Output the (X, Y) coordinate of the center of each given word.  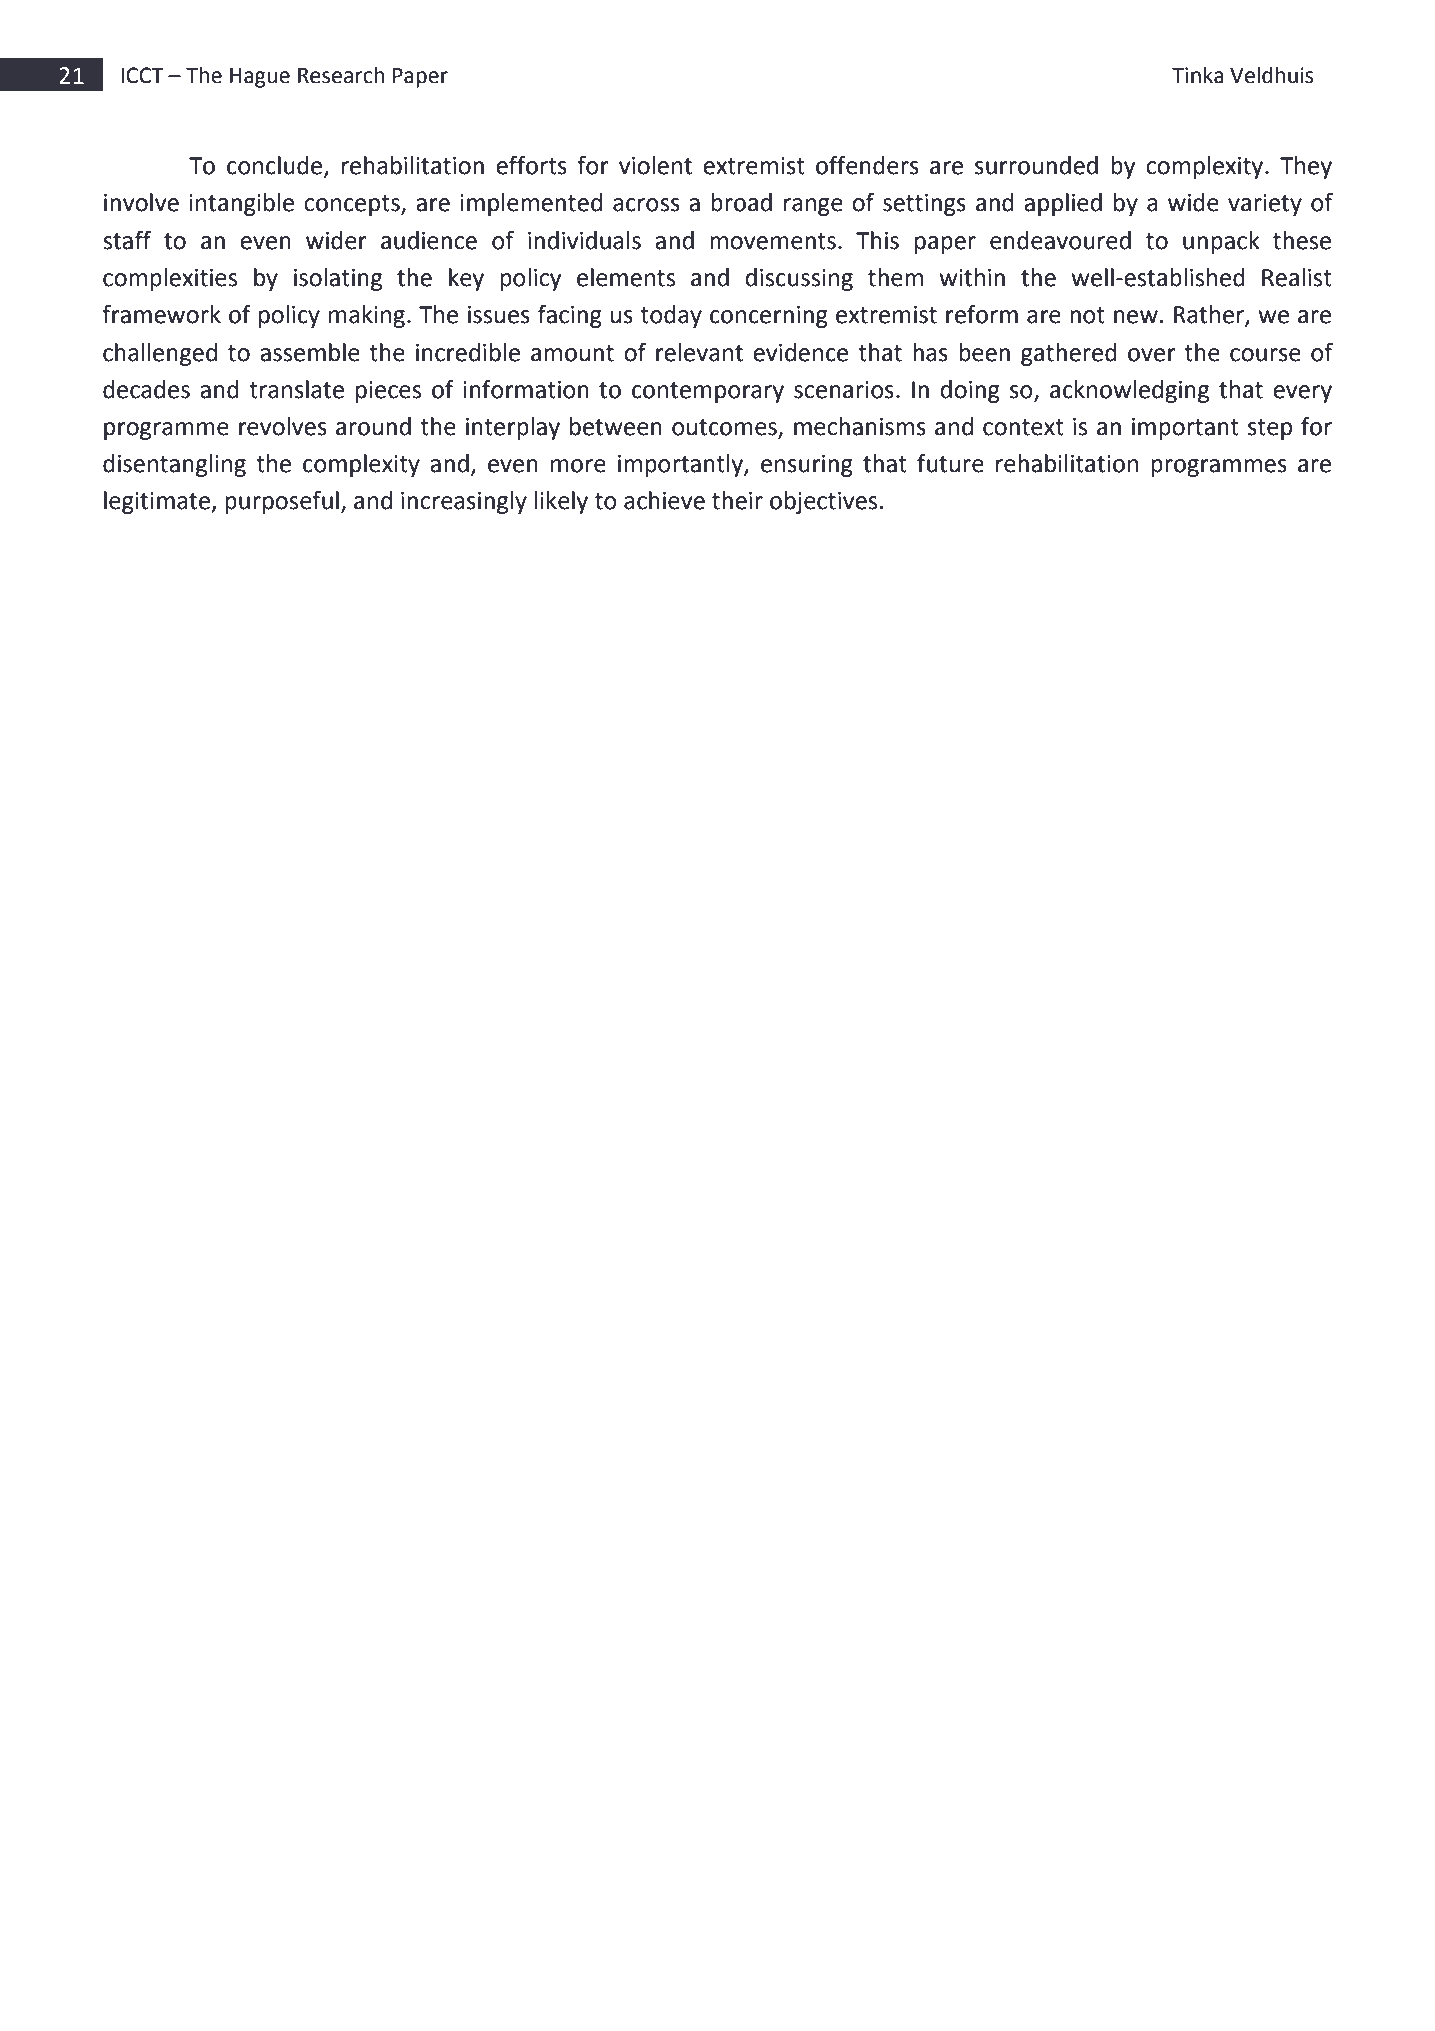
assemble (310, 352)
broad (741, 202)
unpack (1221, 242)
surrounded (1036, 165)
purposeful (282, 502)
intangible (241, 204)
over (1152, 355)
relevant (699, 352)
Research (341, 75)
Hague (260, 78)
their (737, 500)
